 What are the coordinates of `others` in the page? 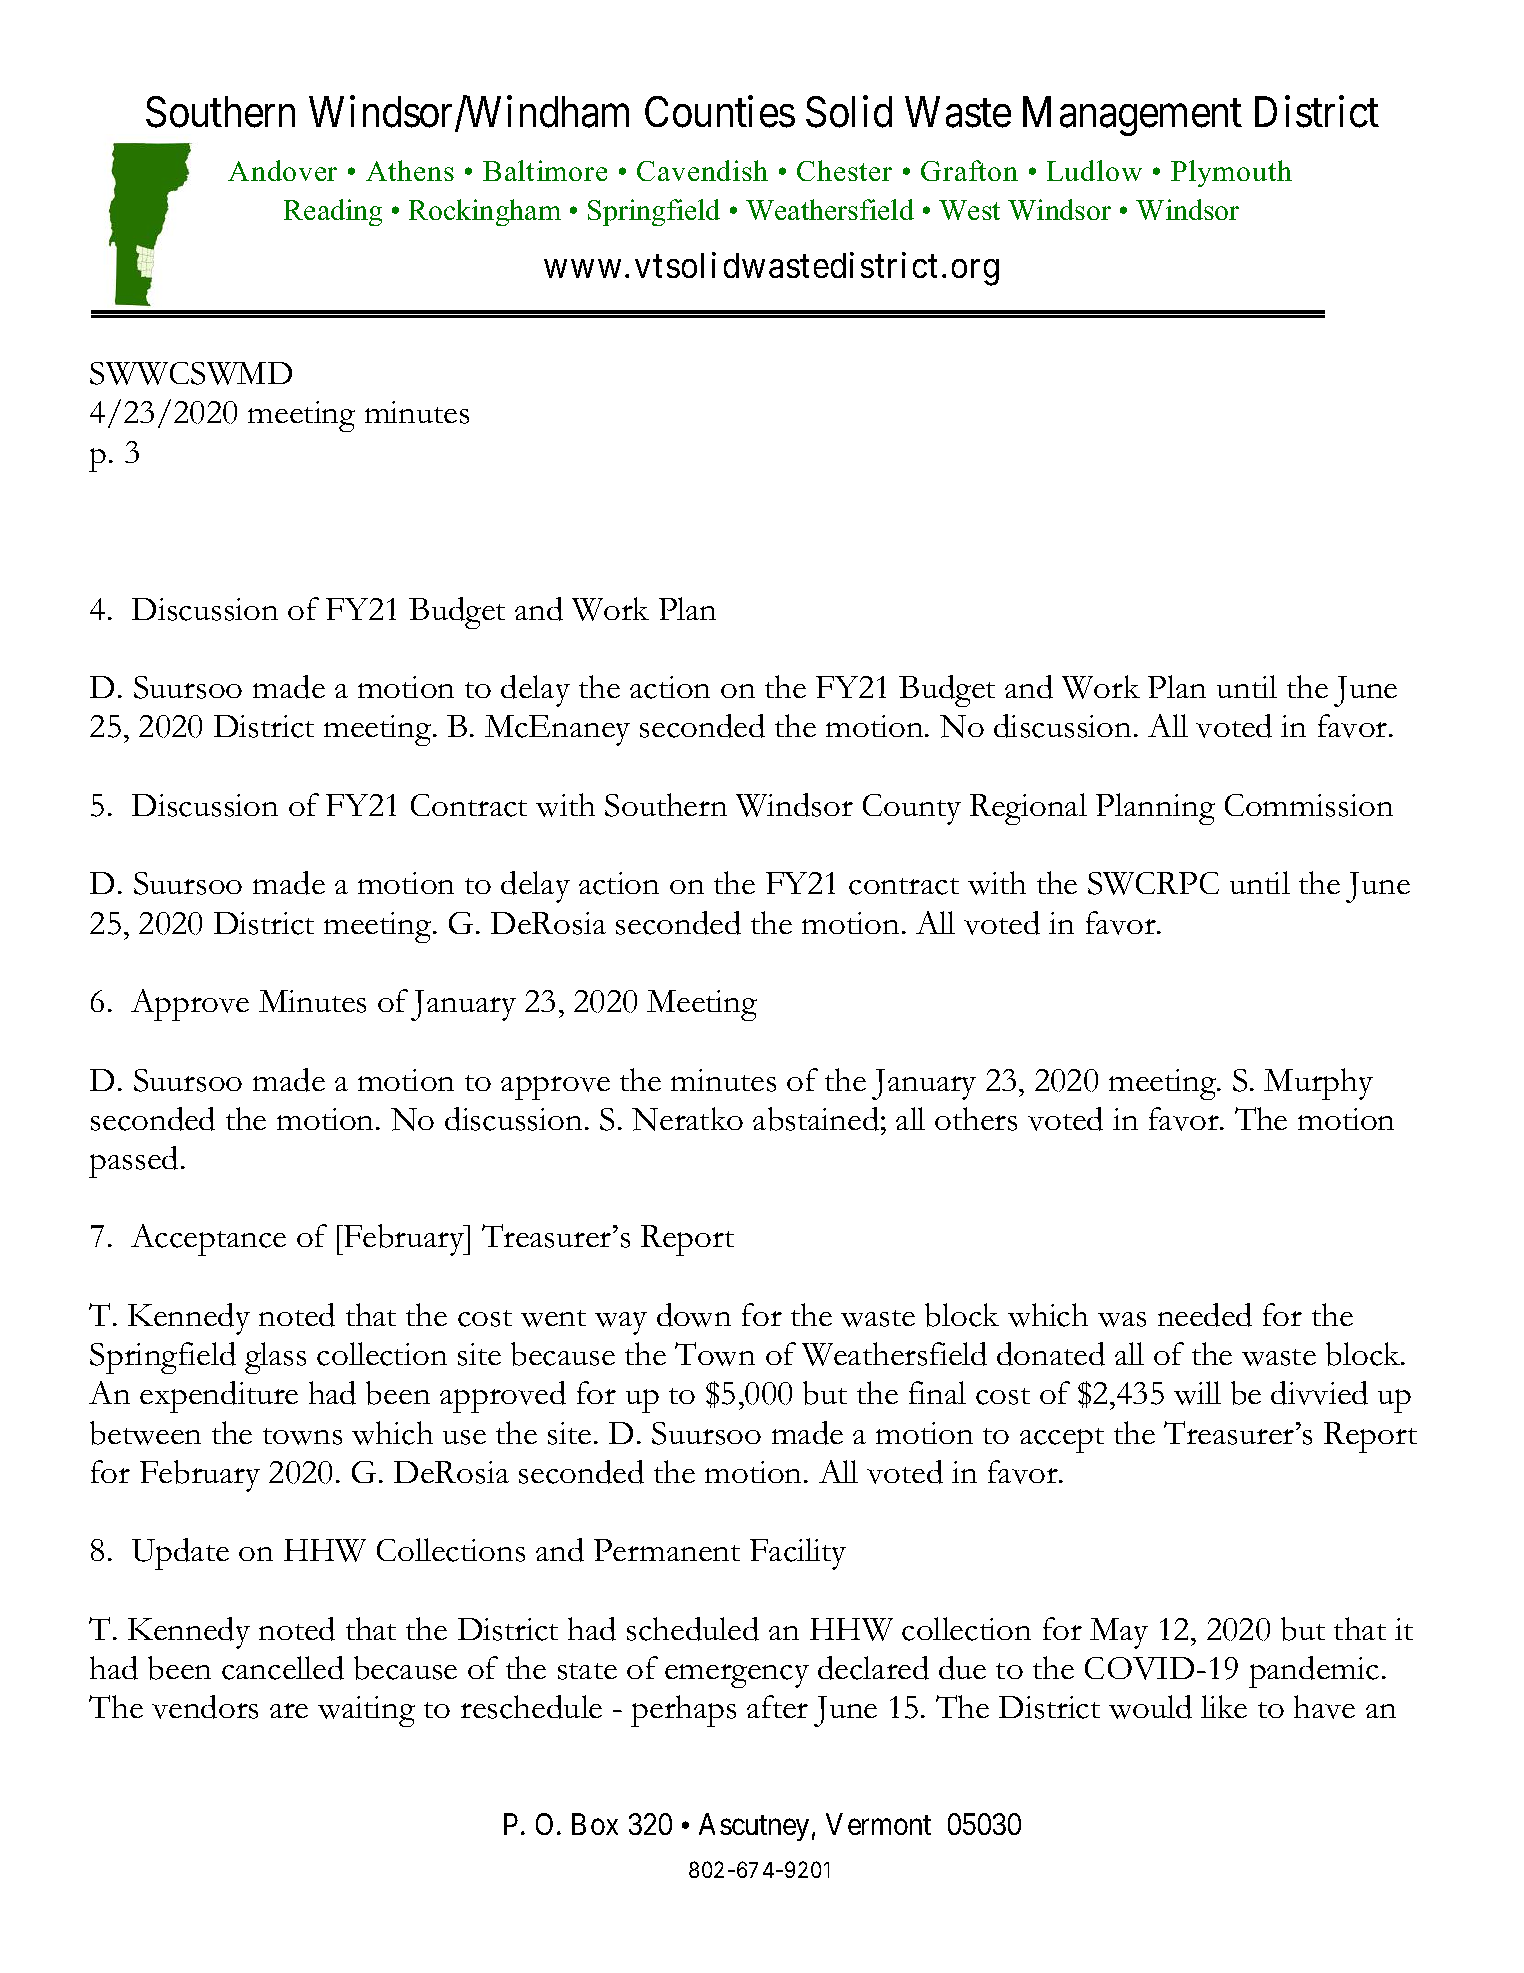 It's located at (976, 1119).
